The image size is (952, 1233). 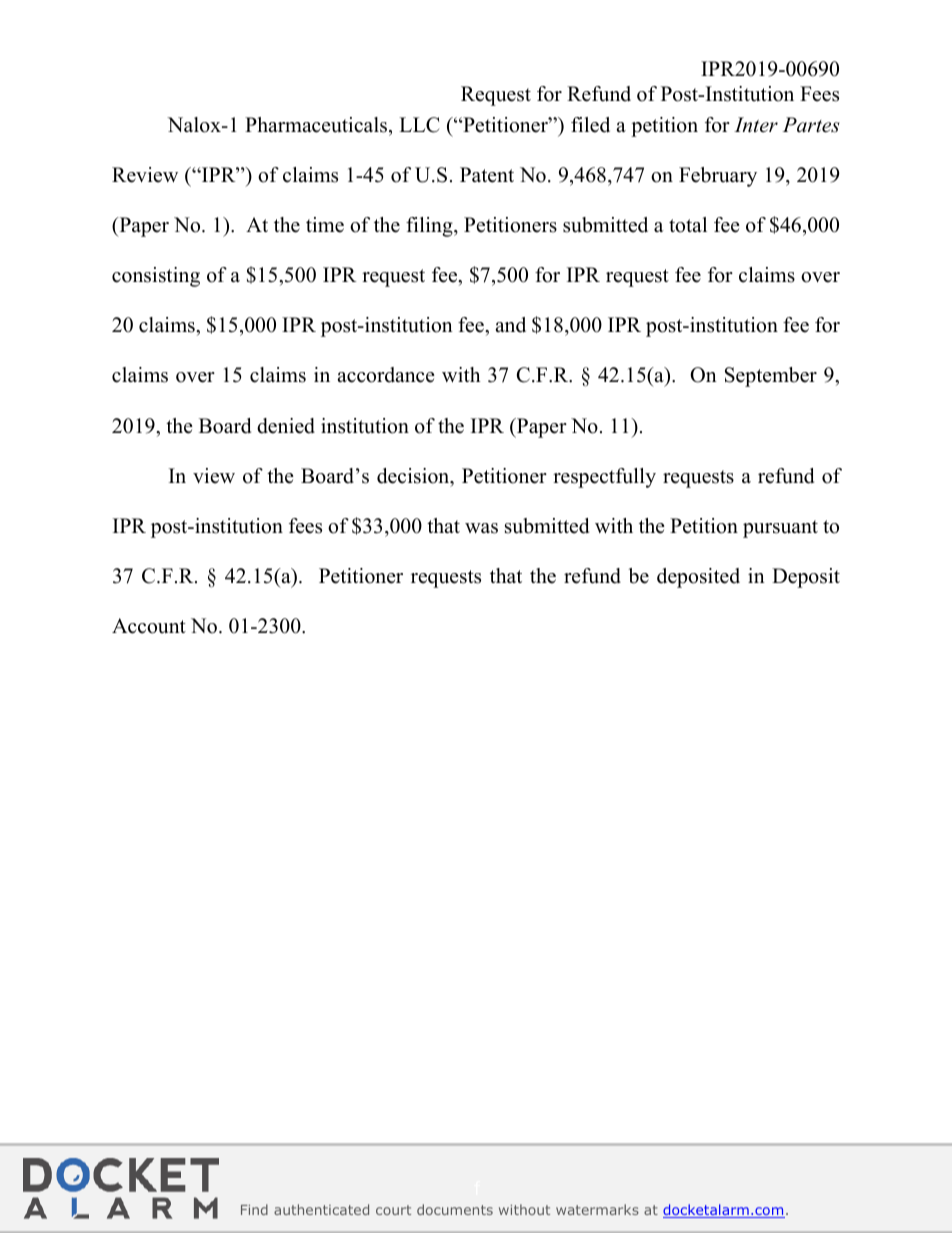 What do you see at coordinates (718, 177) in the screenshot?
I see `February` at bounding box center [718, 177].
